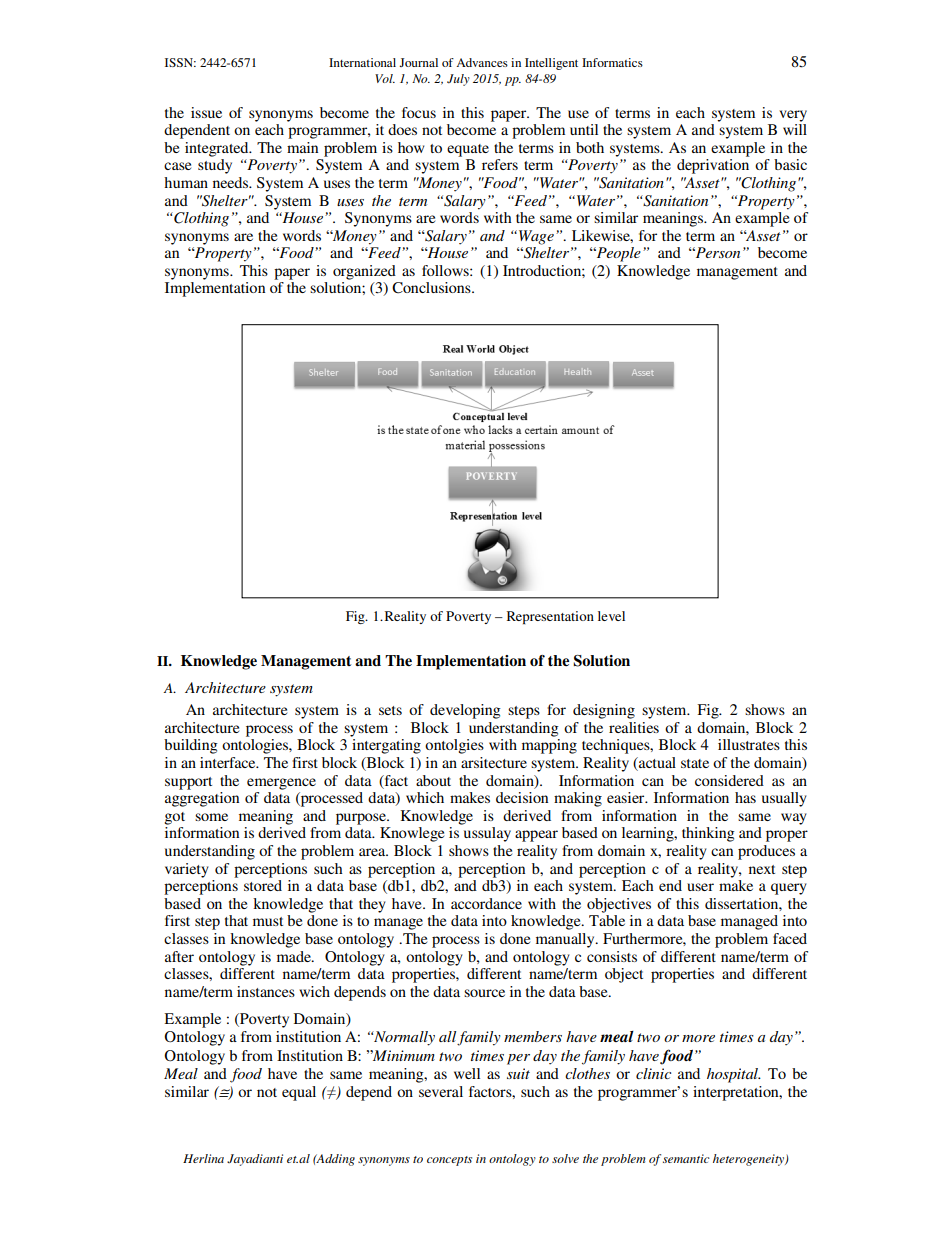  I want to click on semantic, so click(686, 1158).
